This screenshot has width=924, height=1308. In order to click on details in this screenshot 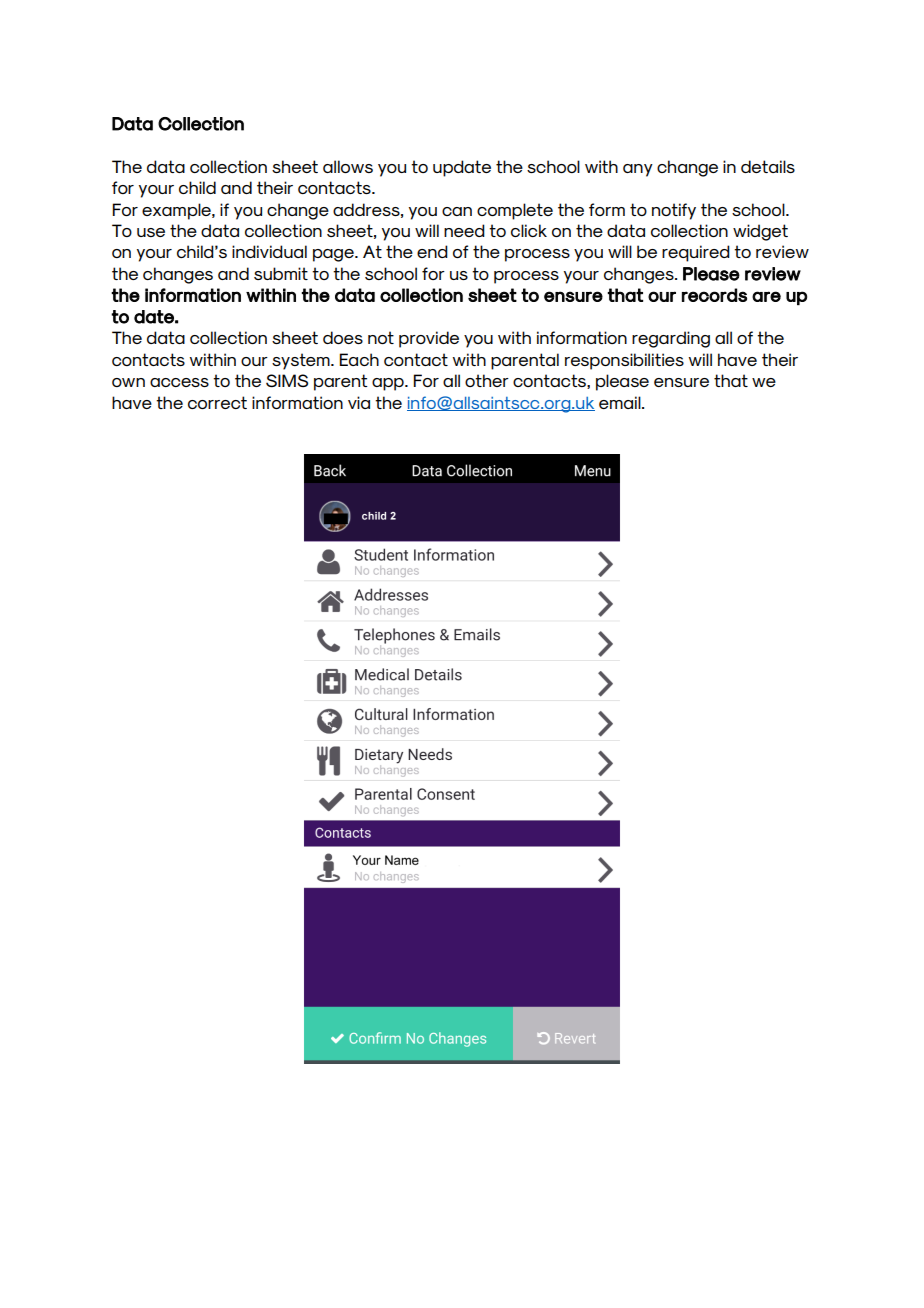, I will do `click(768, 166)`.
